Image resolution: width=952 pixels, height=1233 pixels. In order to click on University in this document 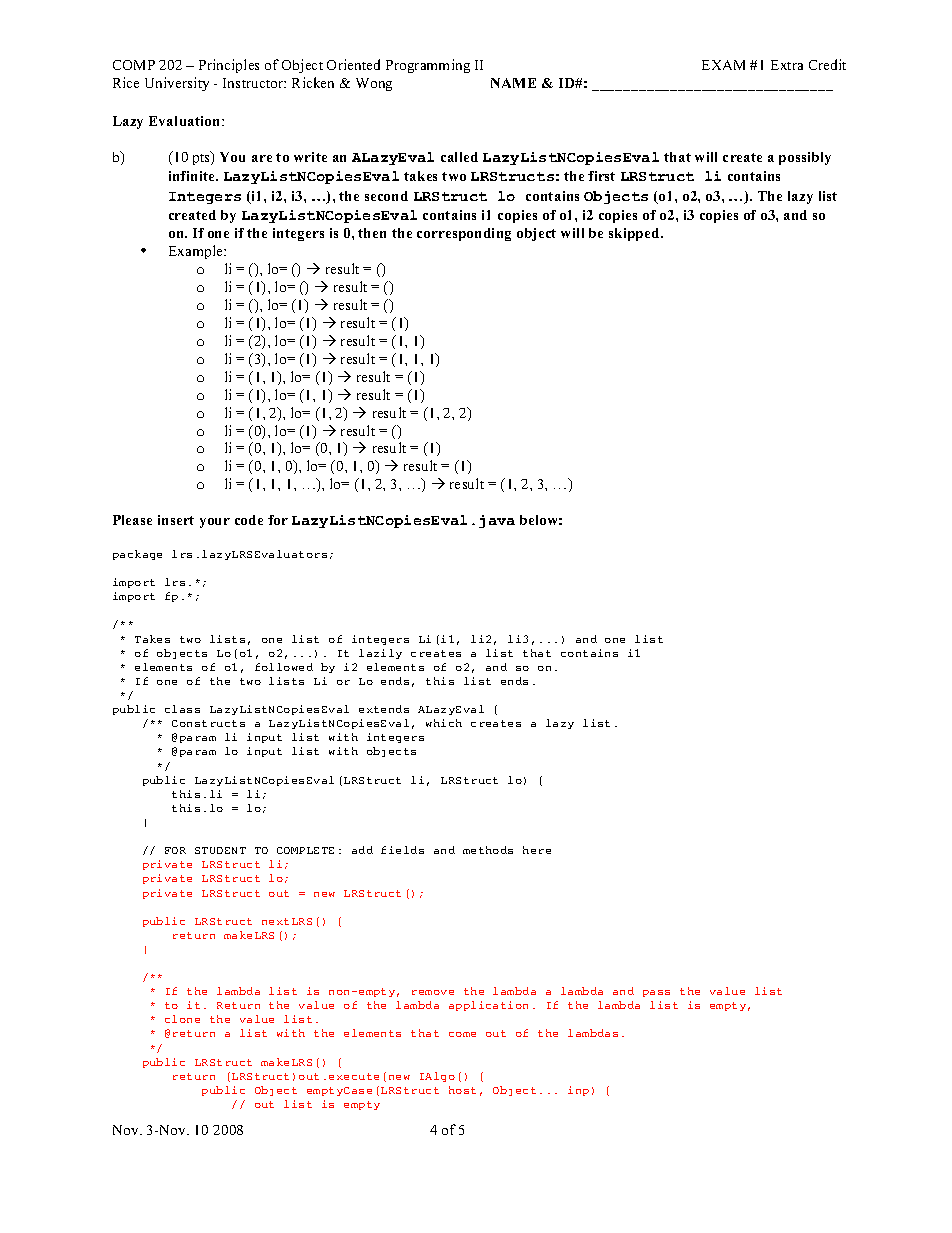, I will do `click(177, 84)`.
